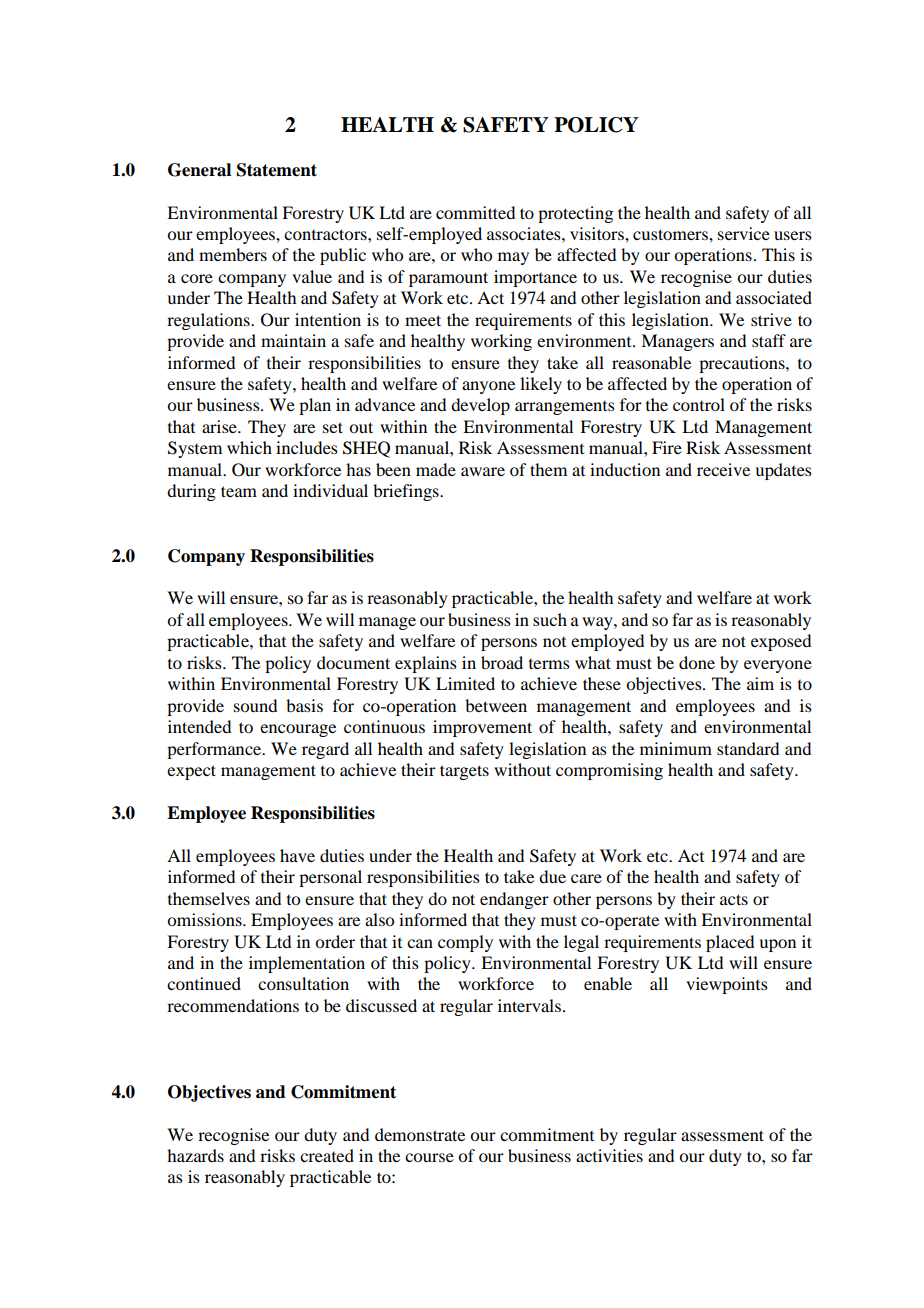  What do you see at coordinates (239, 491) in the screenshot?
I see `team` at bounding box center [239, 491].
